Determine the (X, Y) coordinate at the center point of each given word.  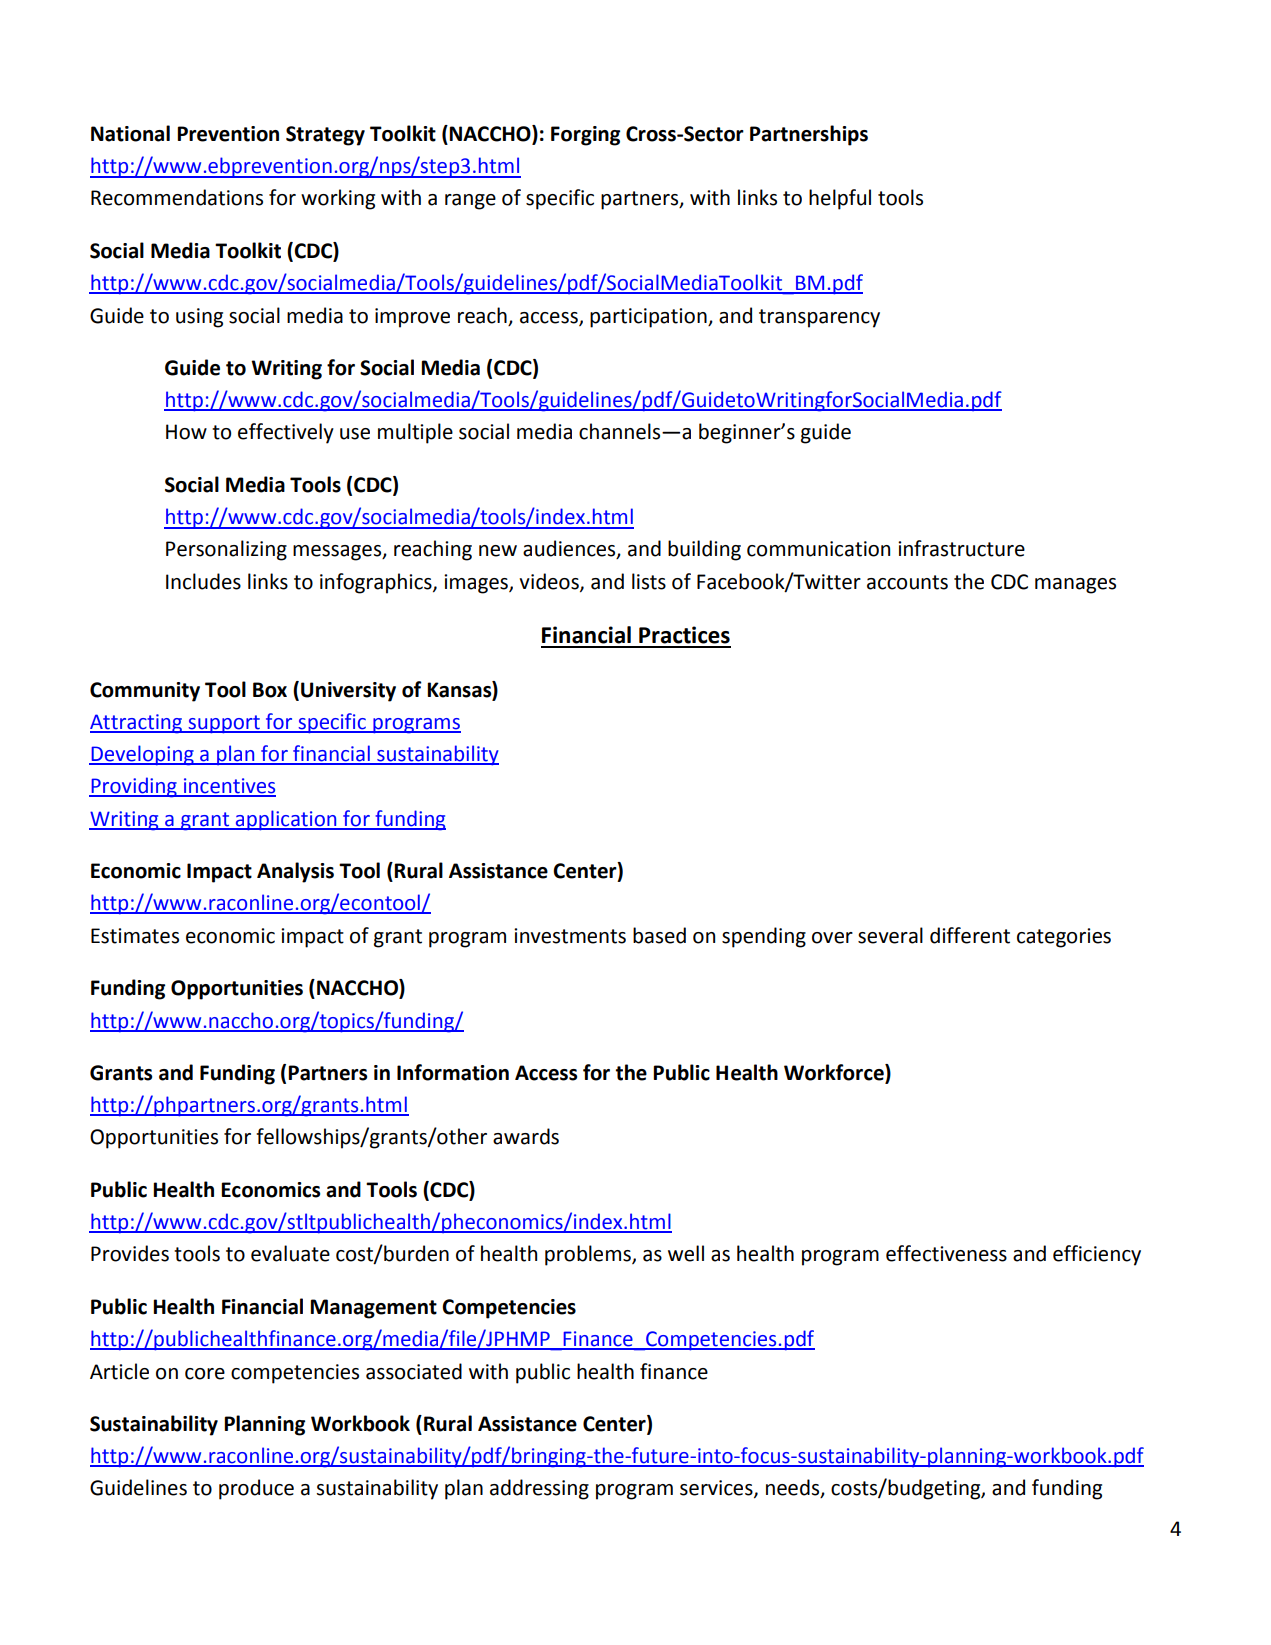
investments (570, 936)
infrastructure (961, 548)
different (970, 935)
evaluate (290, 1253)
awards (526, 1136)
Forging (585, 136)
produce (256, 1489)
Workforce (835, 1073)
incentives (228, 787)
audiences (570, 549)
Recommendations (177, 197)
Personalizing (226, 550)
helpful (840, 199)
